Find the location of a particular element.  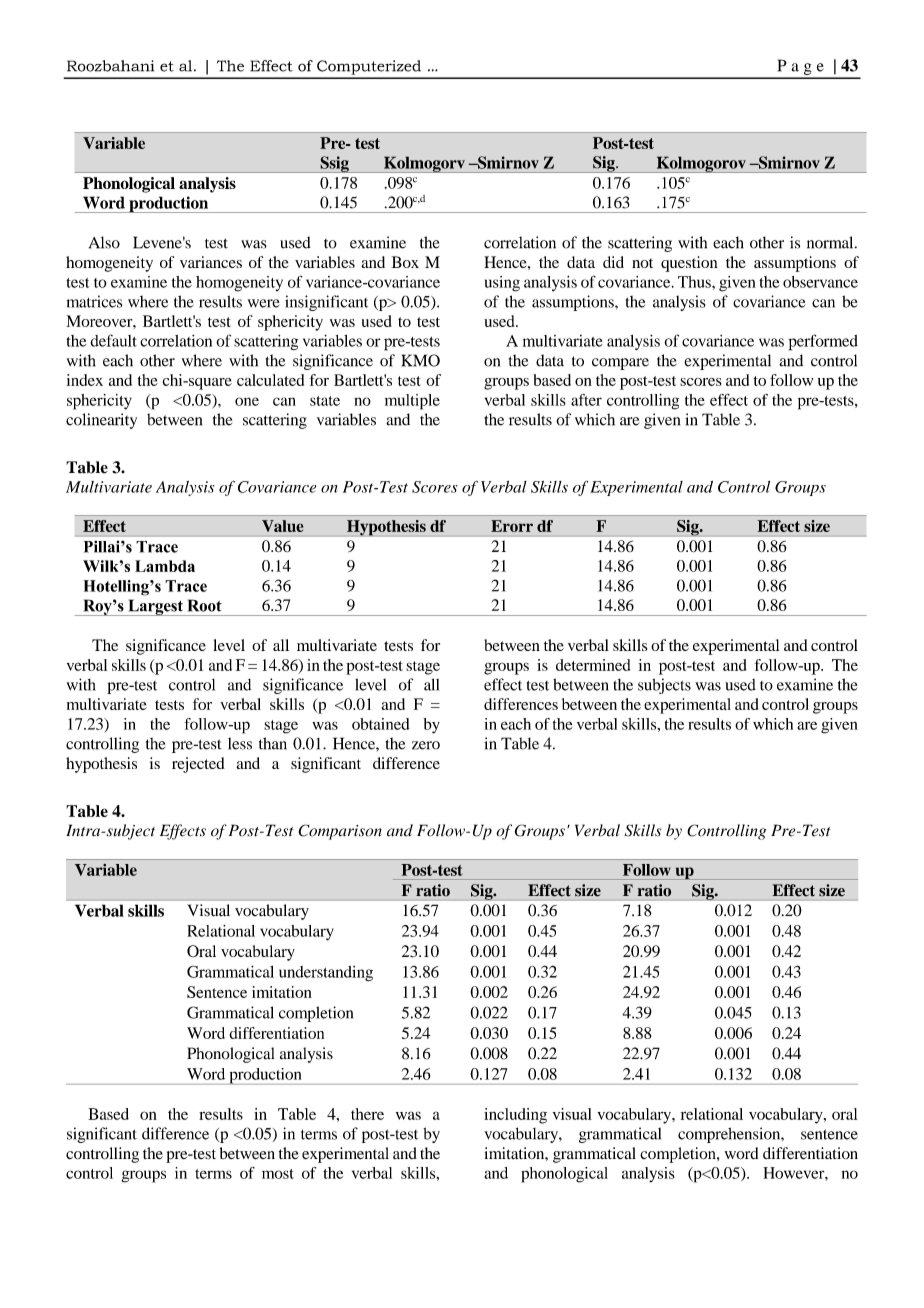

most is located at coordinates (278, 1174).
